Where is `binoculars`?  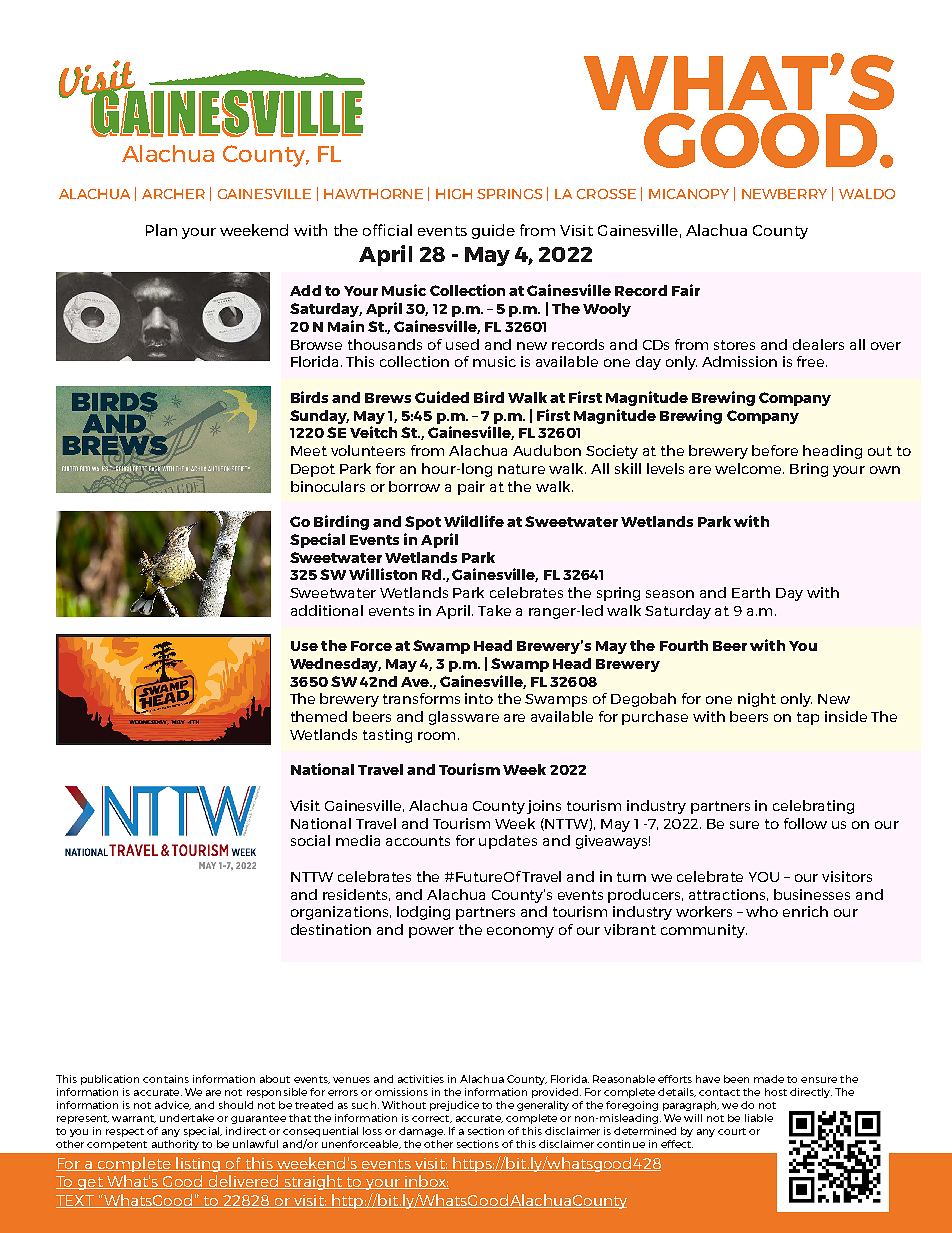
binoculars is located at coordinates (328, 486).
